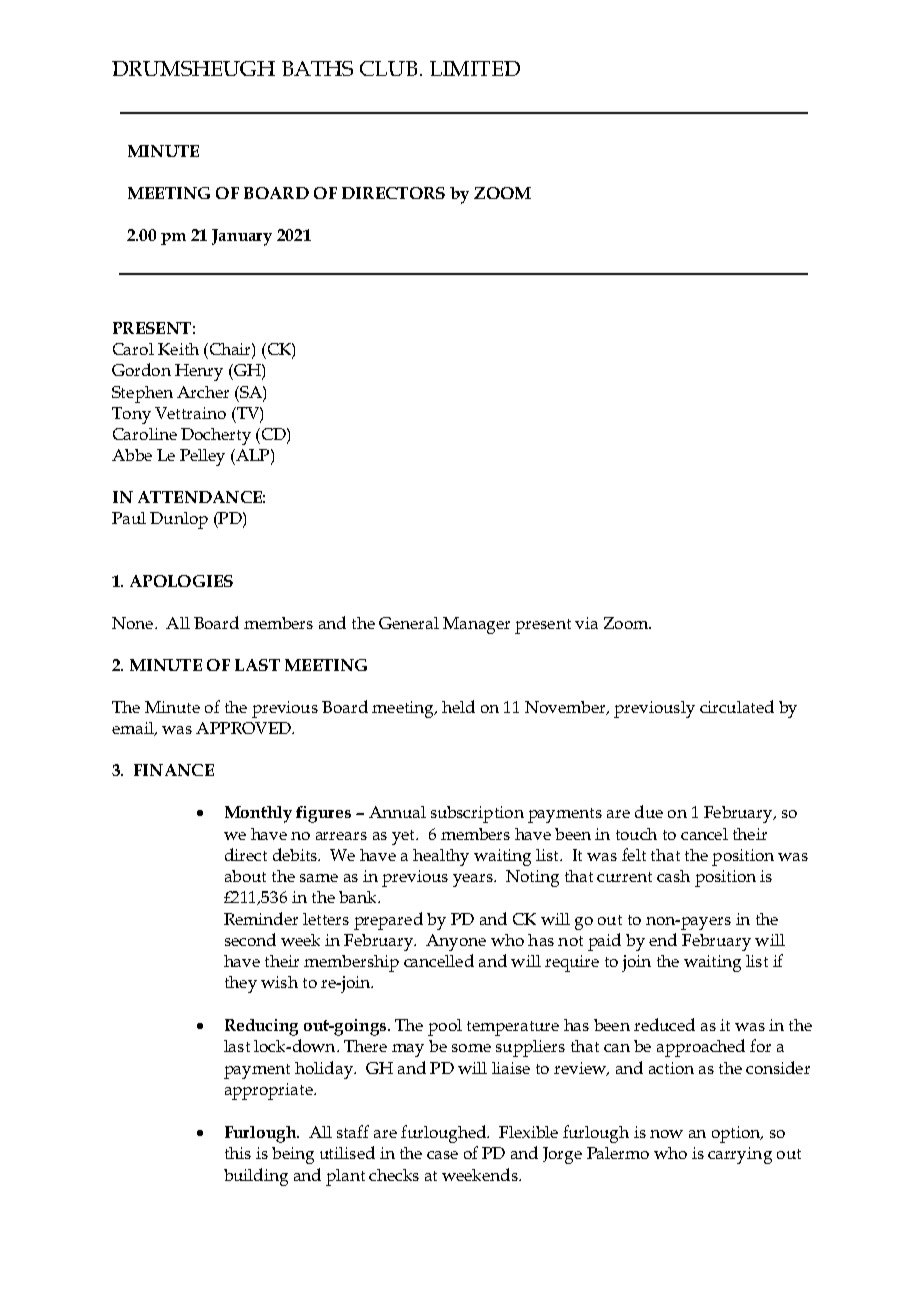 Image resolution: width=924 pixels, height=1309 pixels. Describe the element at coordinates (442, 1155) in the screenshot. I see `case` at that location.
